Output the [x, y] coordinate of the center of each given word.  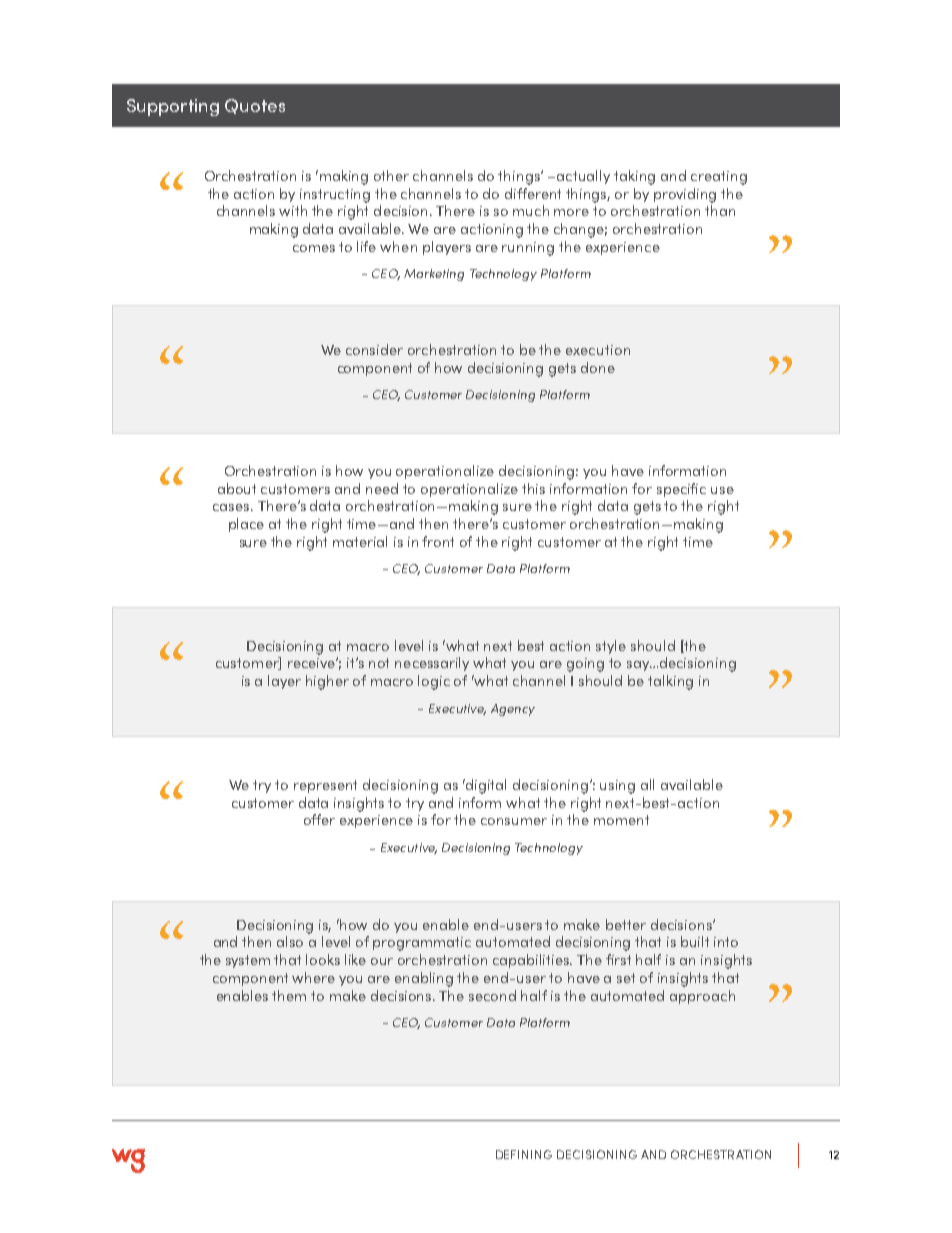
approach [702, 997]
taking [634, 177]
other [391, 175]
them [289, 995]
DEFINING [524, 1154]
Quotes [255, 106]
